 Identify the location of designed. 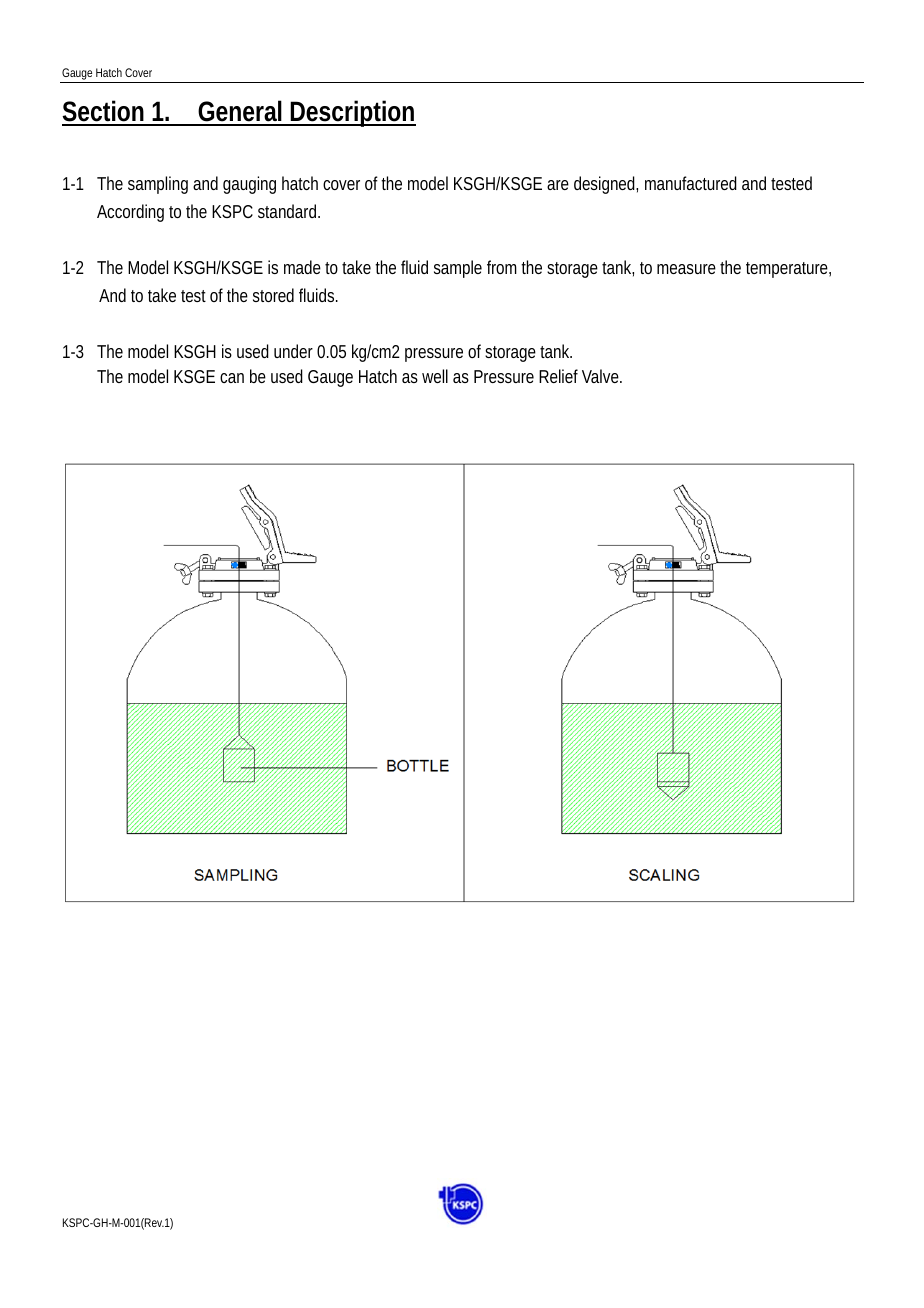
(604, 185).
